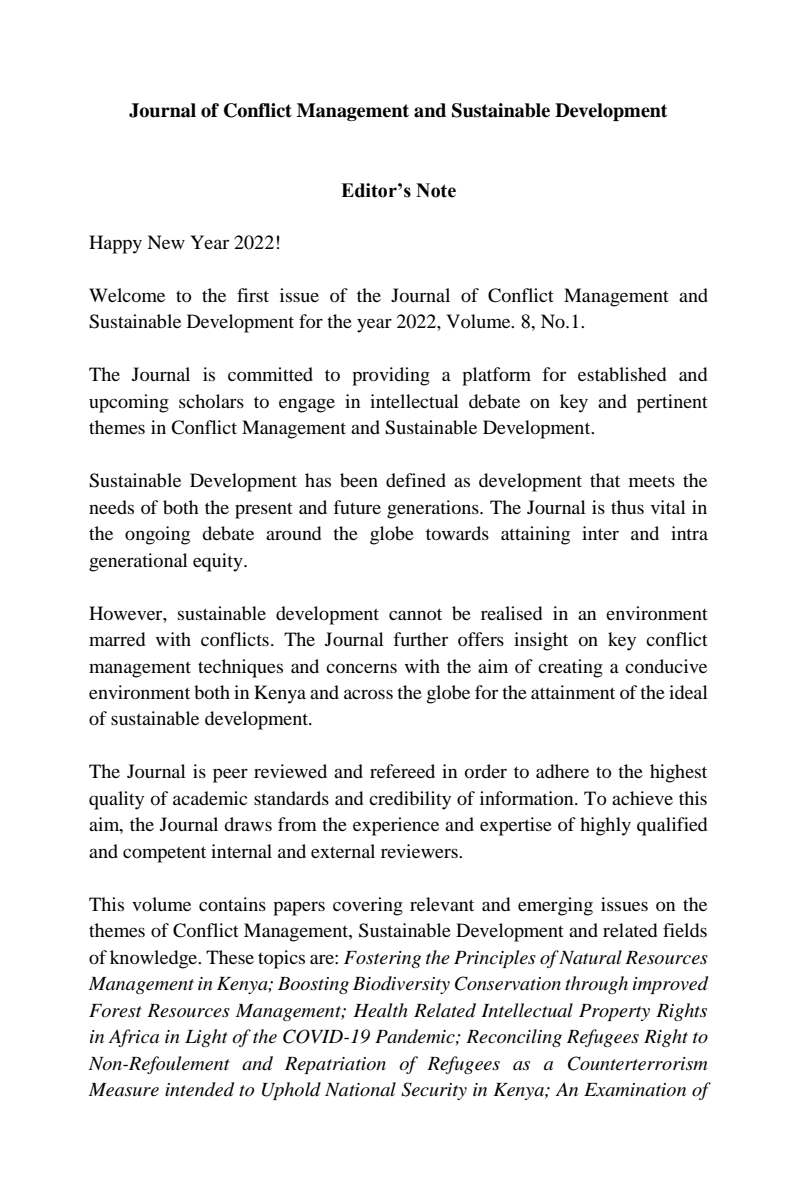 Image resolution: width=799 pixels, height=1179 pixels. What do you see at coordinates (434, 1091) in the image?
I see `Security` at bounding box center [434, 1091].
